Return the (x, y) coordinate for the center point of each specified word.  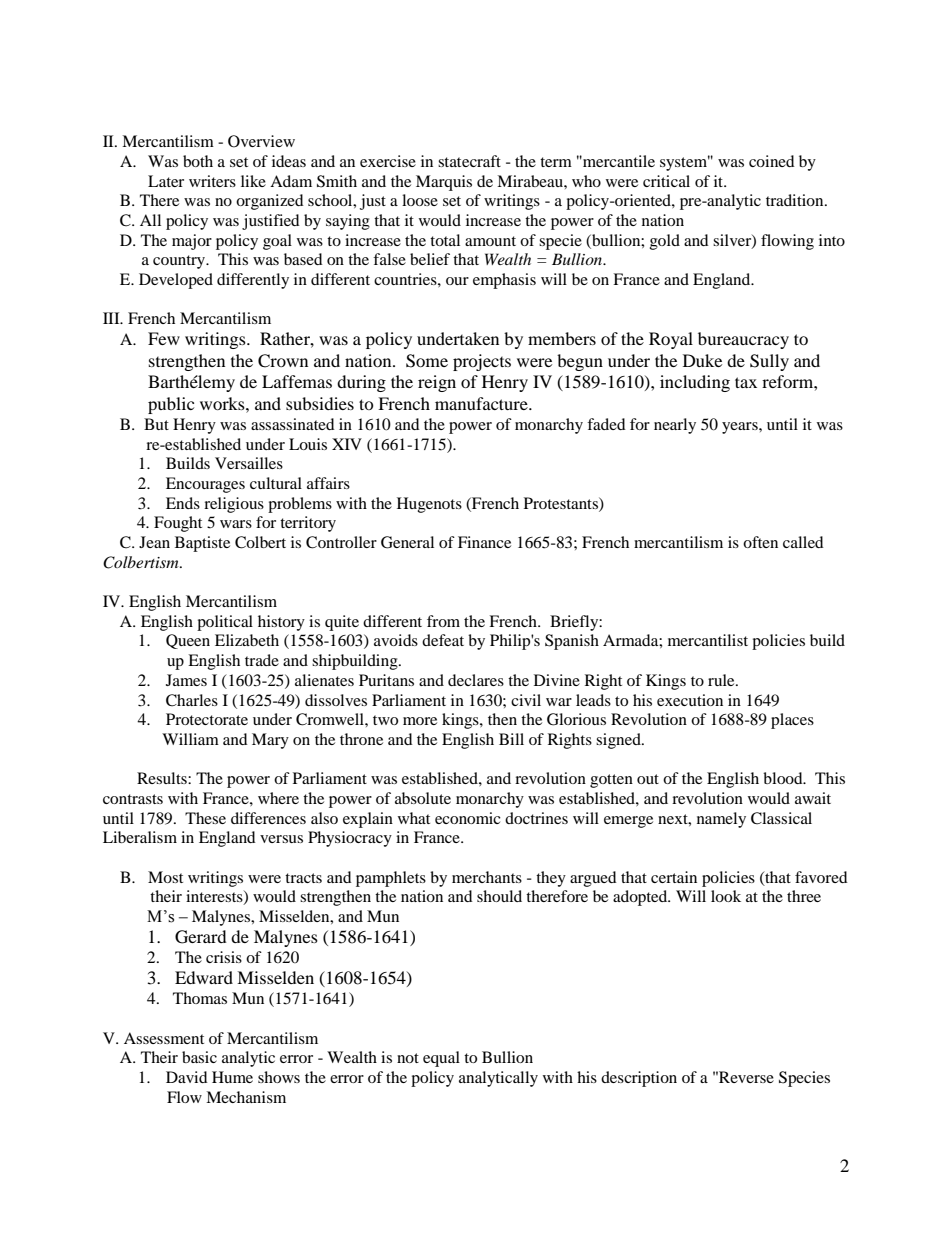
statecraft (469, 161)
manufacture (482, 403)
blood (784, 778)
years (741, 428)
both (198, 161)
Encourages (205, 485)
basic (199, 1057)
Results (163, 778)
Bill (511, 739)
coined (772, 161)
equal (441, 1059)
